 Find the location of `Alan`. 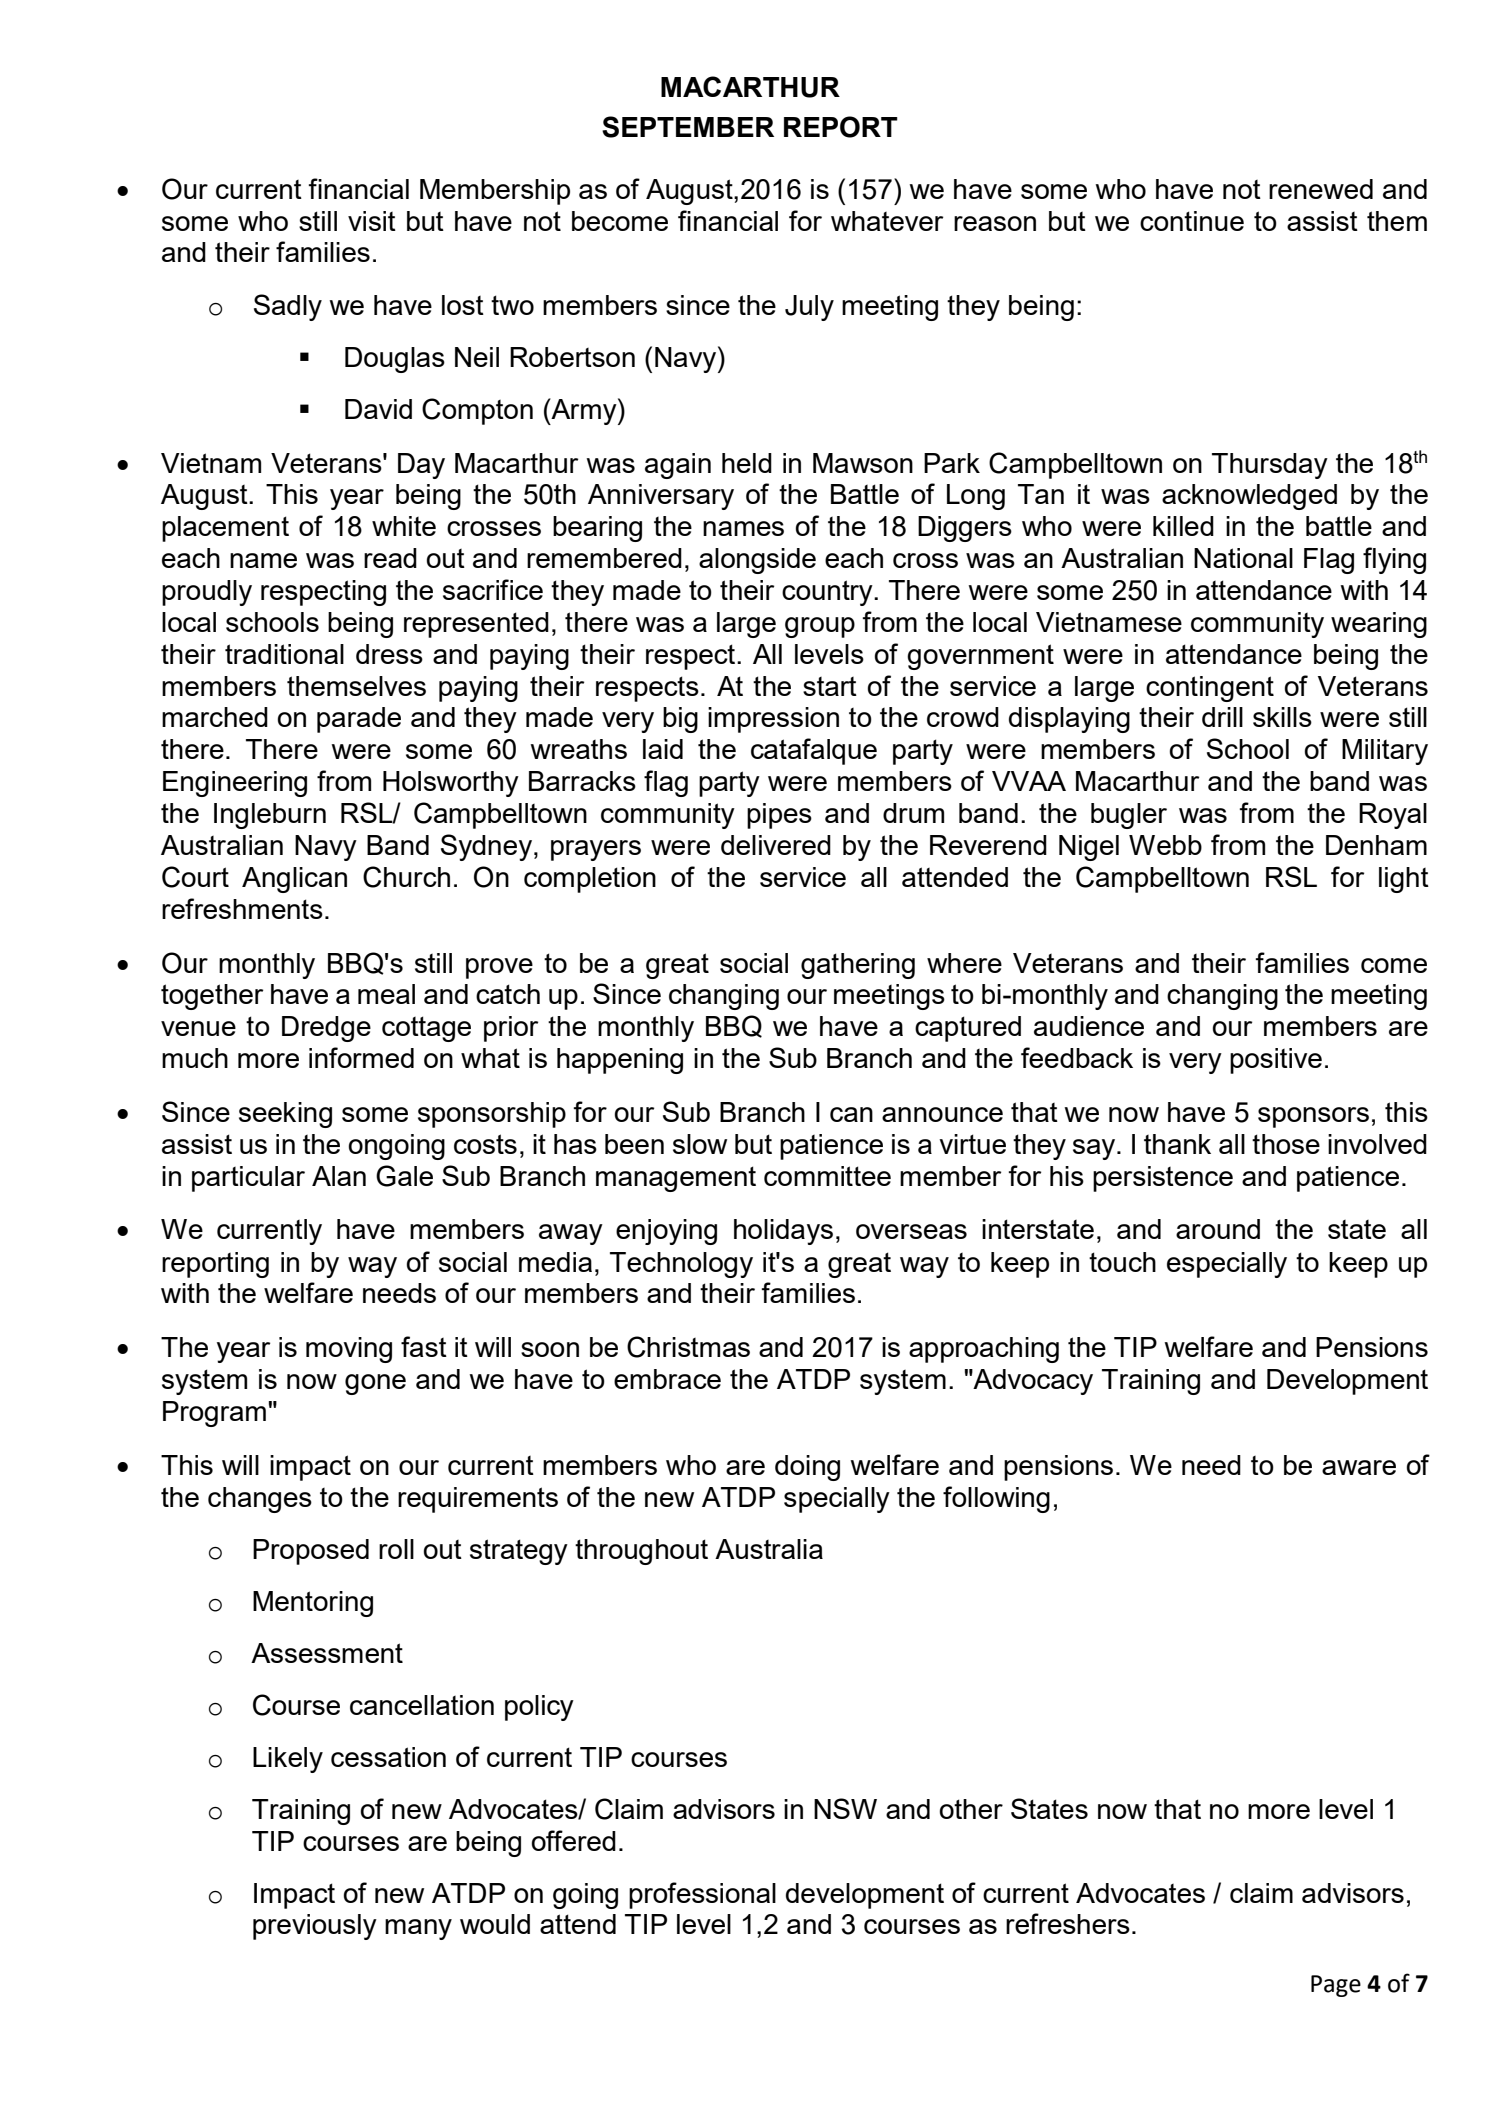

Alan is located at coordinates (339, 1176).
